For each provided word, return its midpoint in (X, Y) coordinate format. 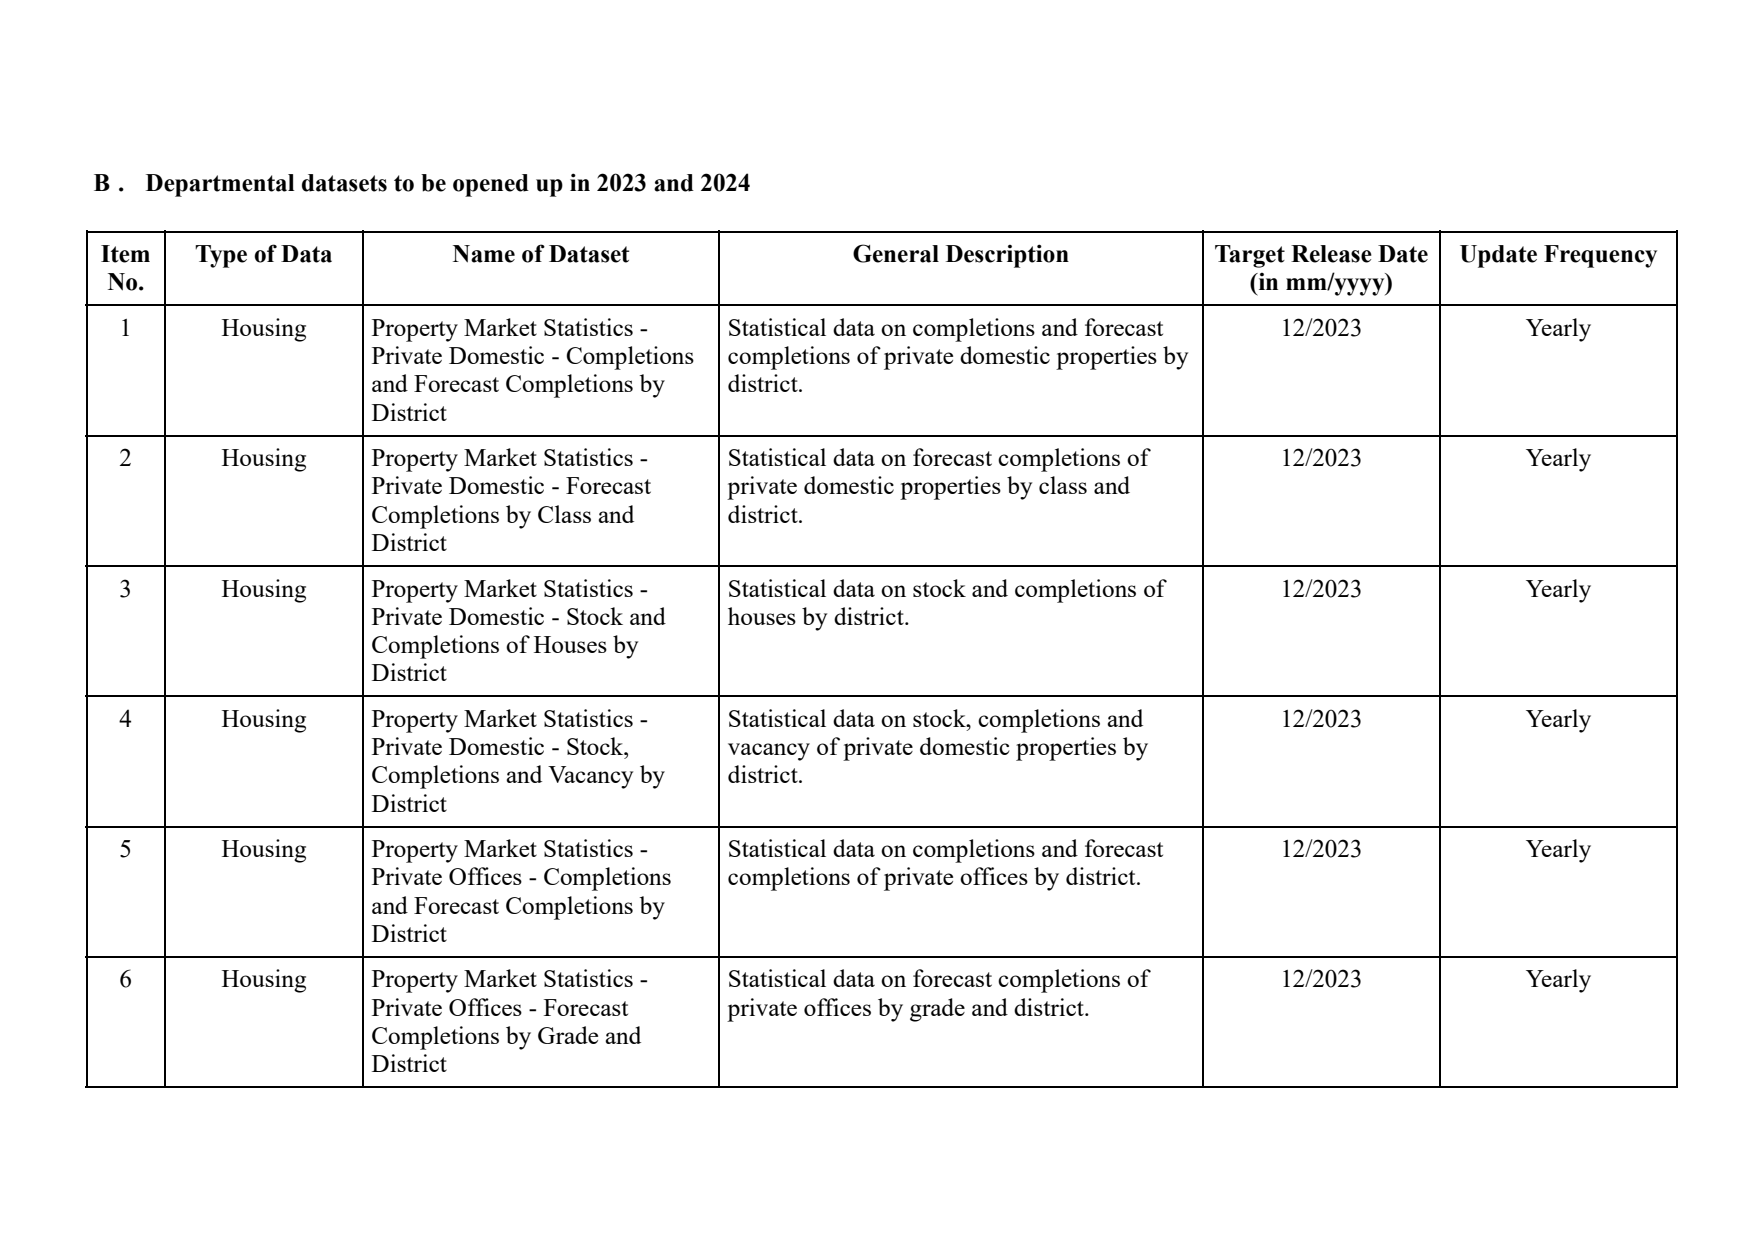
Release (1331, 254)
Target (1250, 256)
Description (1007, 256)
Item (125, 254)
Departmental (220, 185)
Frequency (1600, 256)
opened (491, 185)
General (896, 253)
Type (221, 256)
